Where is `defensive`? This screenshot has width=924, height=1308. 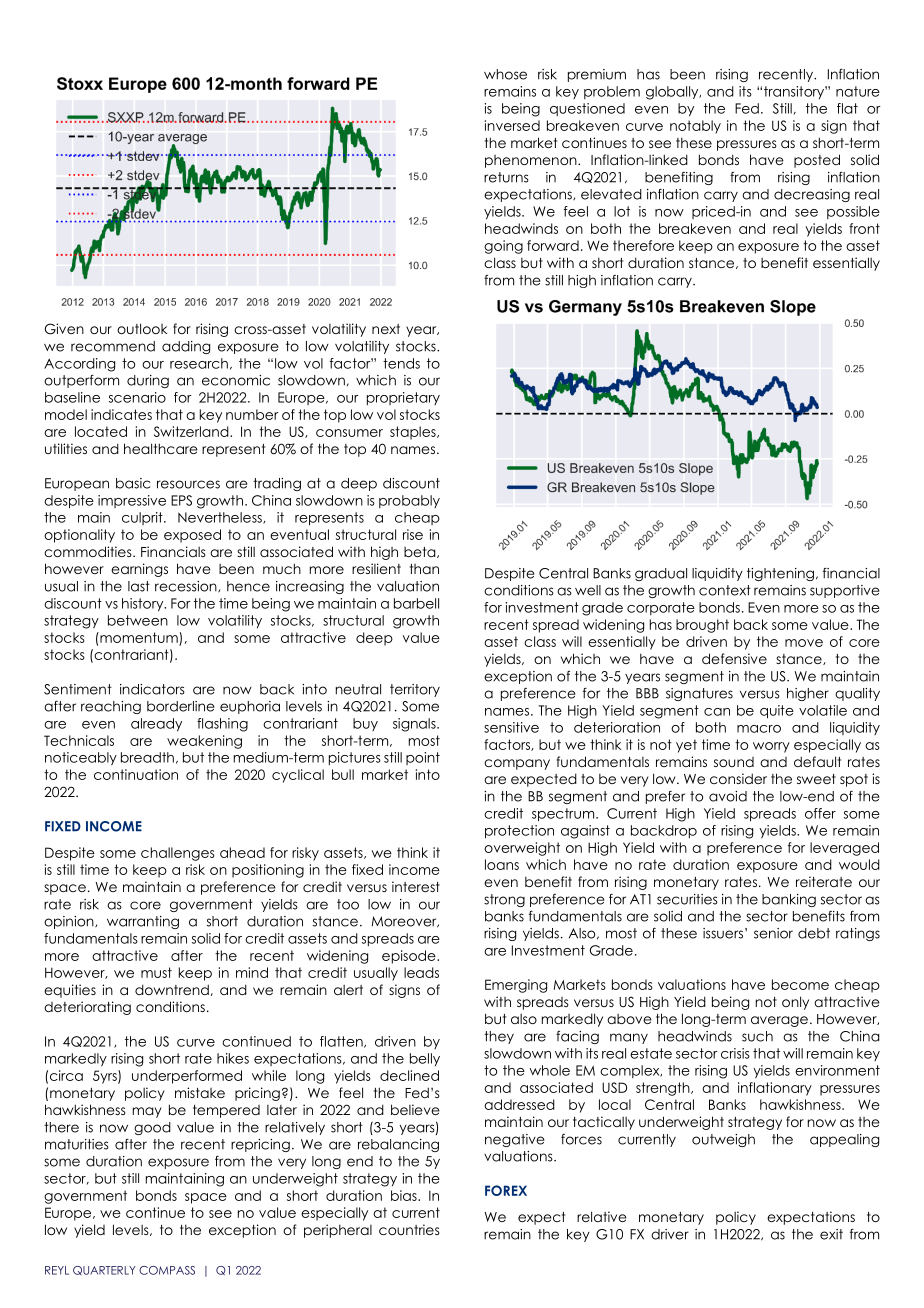
defensive is located at coordinates (734, 658).
